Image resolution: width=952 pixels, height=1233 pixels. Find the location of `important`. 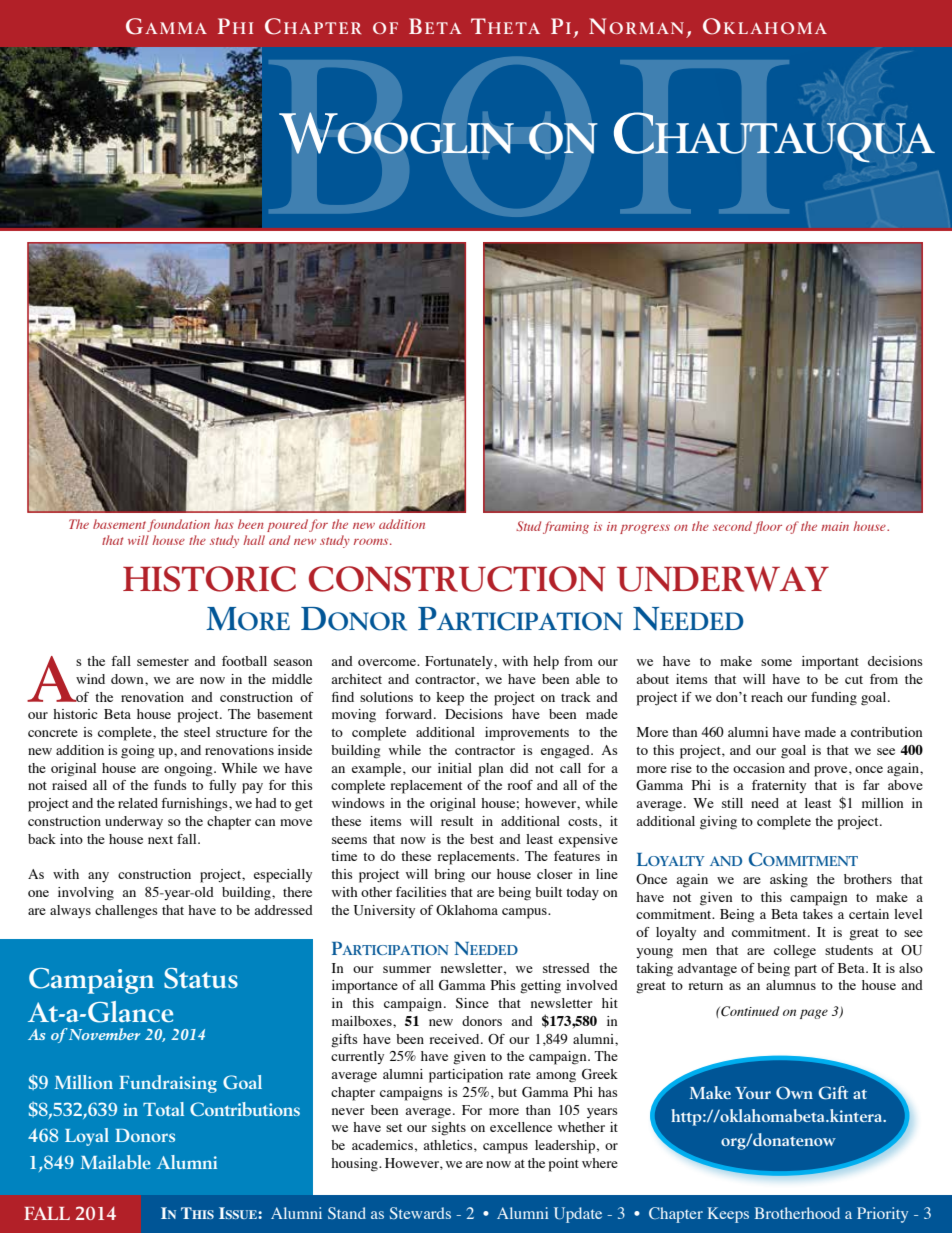

important is located at coordinates (830, 663).
